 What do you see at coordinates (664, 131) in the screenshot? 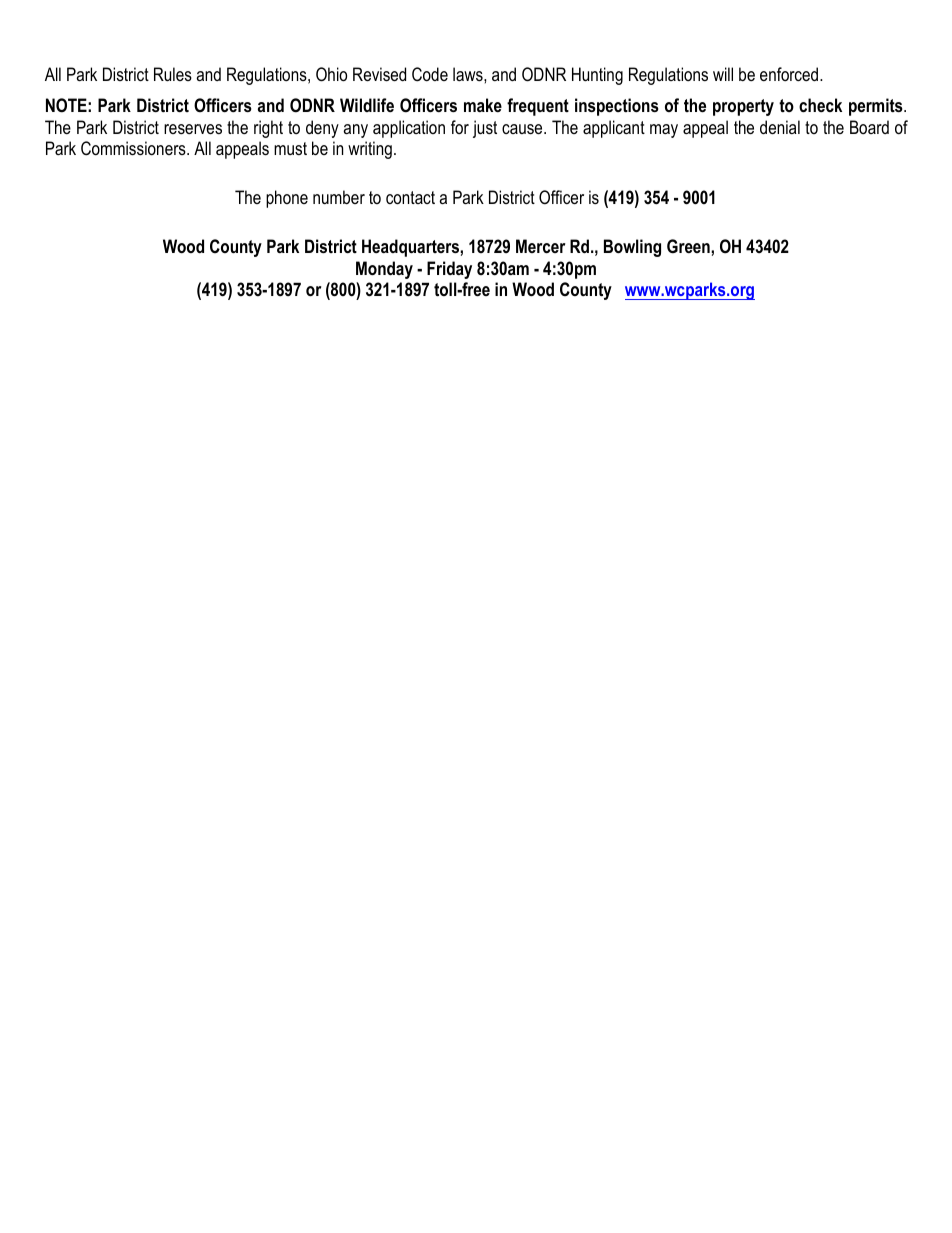
I see `may` at bounding box center [664, 131].
